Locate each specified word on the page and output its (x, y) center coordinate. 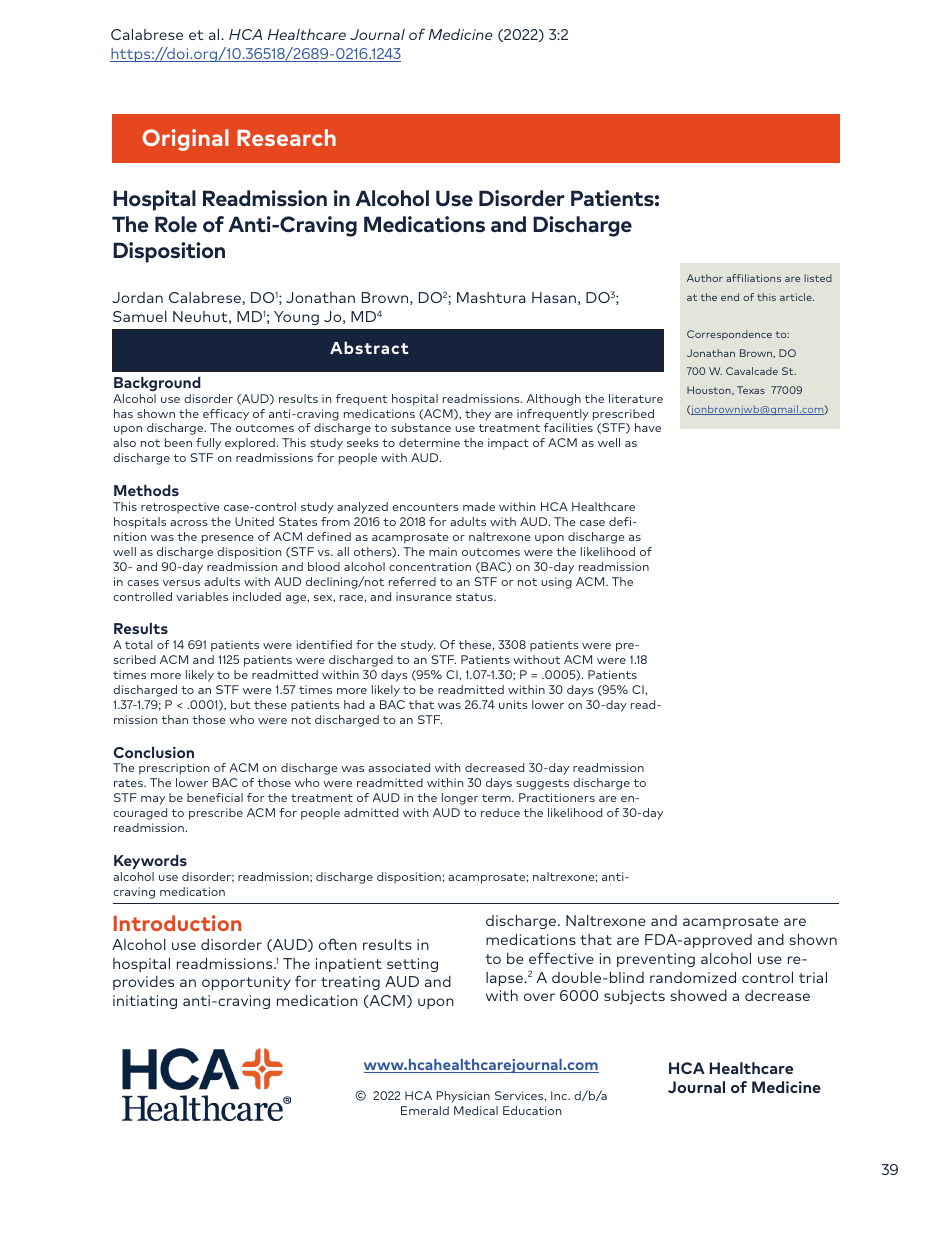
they (478, 415)
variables (202, 596)
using (556, 583)
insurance (424, 596)
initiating (145, 1002)
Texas (751, 390)
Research (286, 137)
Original (185, 140)
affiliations (753, 278)
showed (698, 995)
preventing (656, 960)
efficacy (226, 415)
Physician (463, 1097)
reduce (500, 812)
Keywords (150, 862)
